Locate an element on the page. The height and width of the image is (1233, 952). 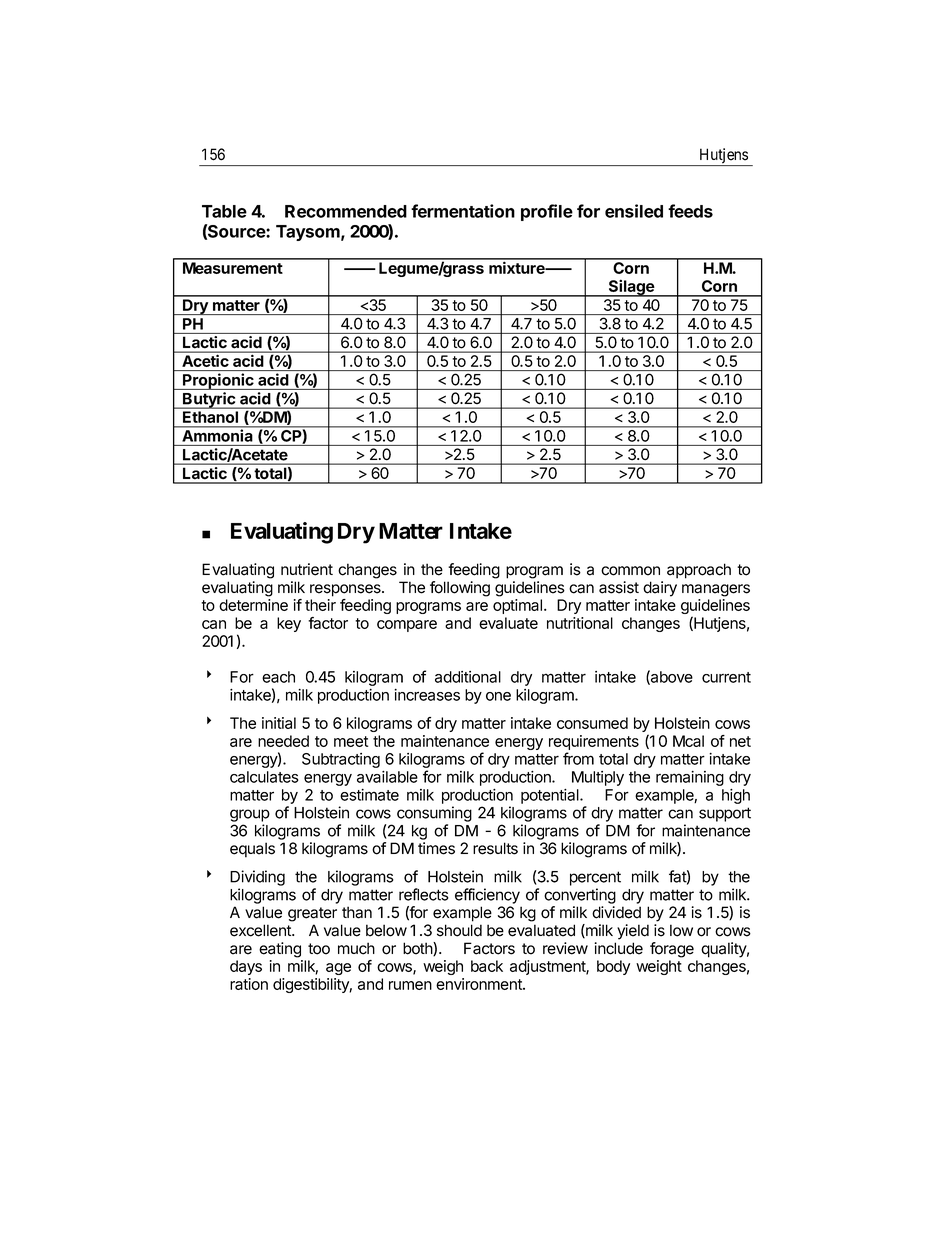
calculates is located at coordinates (264, 777).
